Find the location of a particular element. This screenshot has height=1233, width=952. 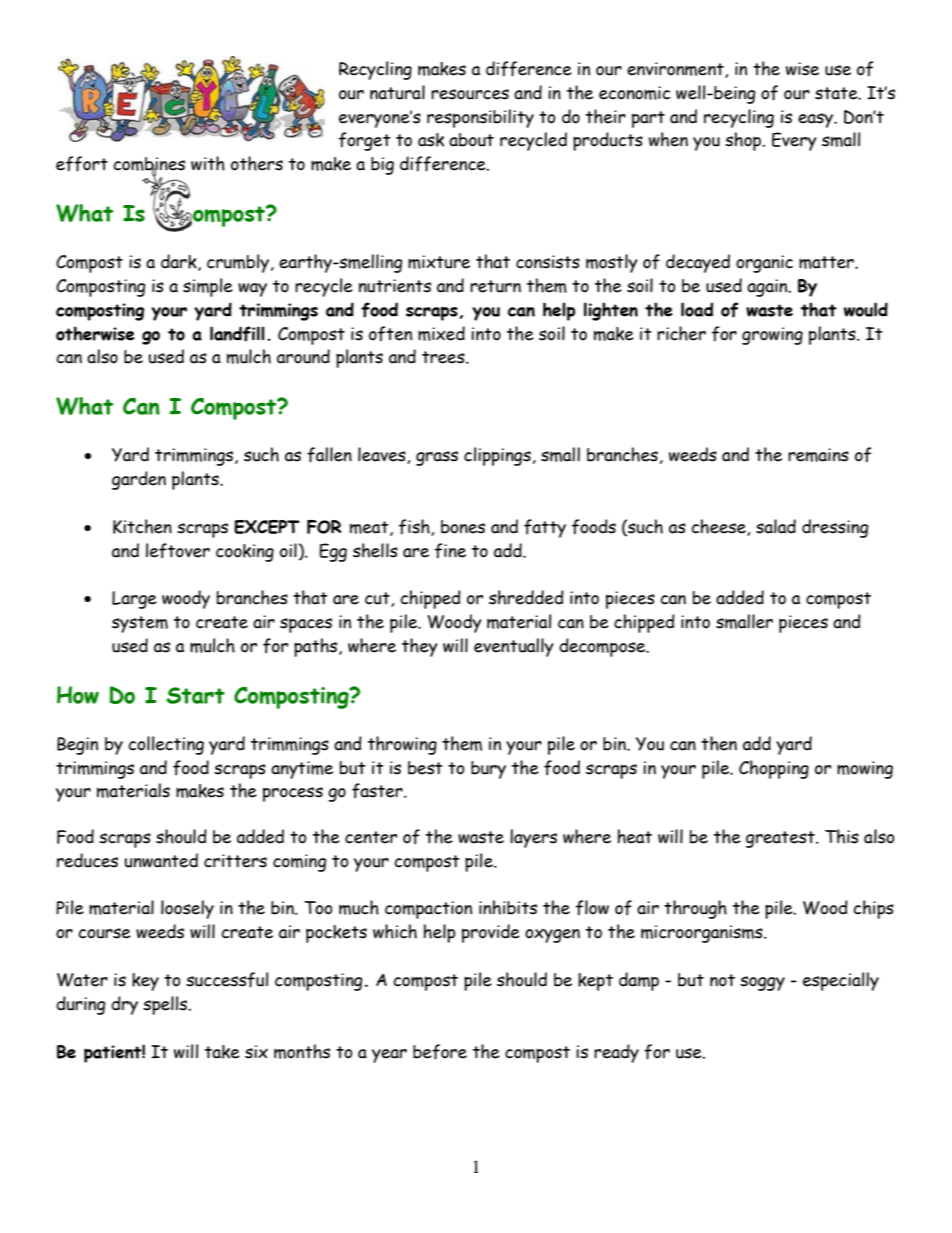

before is located at coordinates (440, 1052).
